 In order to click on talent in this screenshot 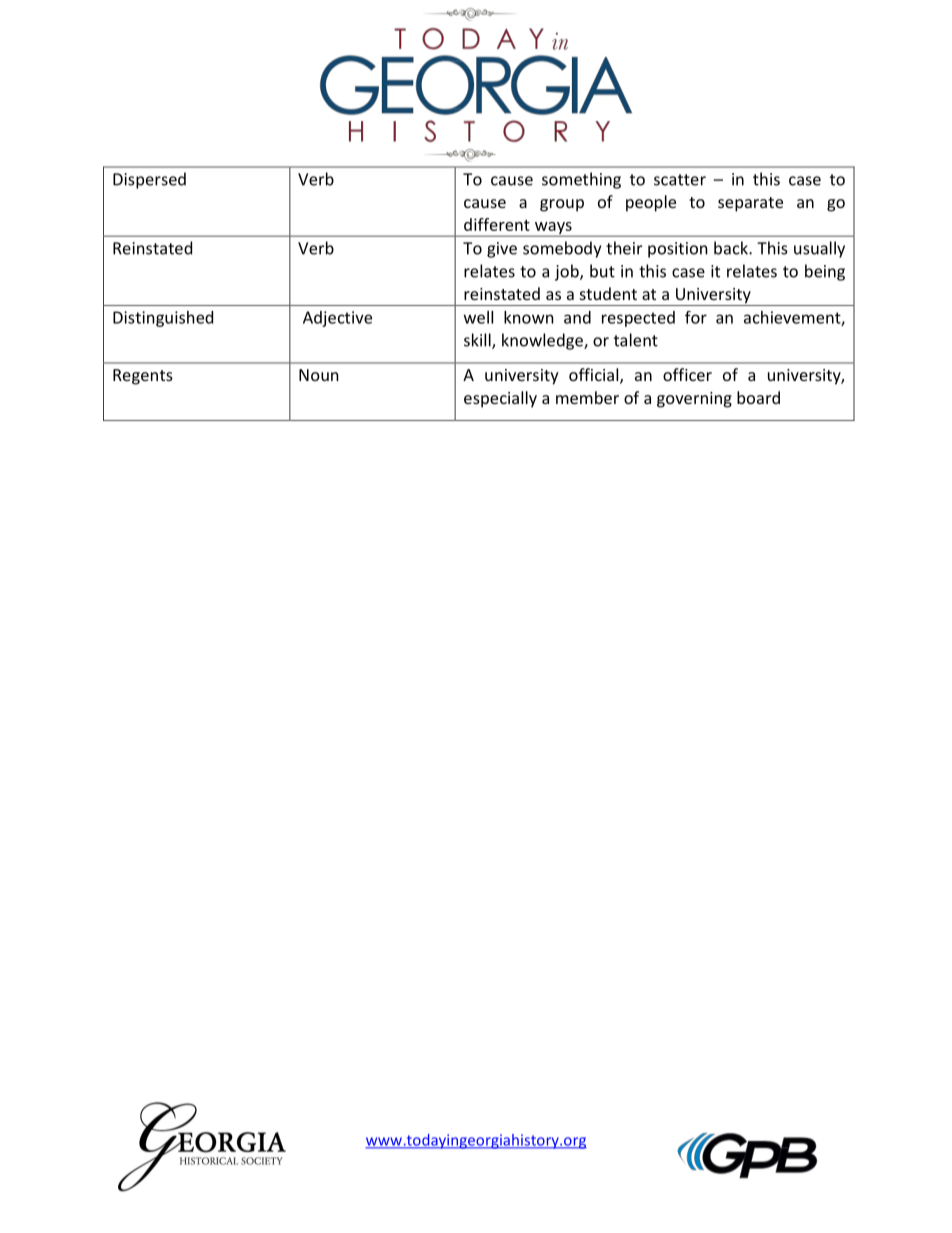, I will do `click(636, 340)`.
